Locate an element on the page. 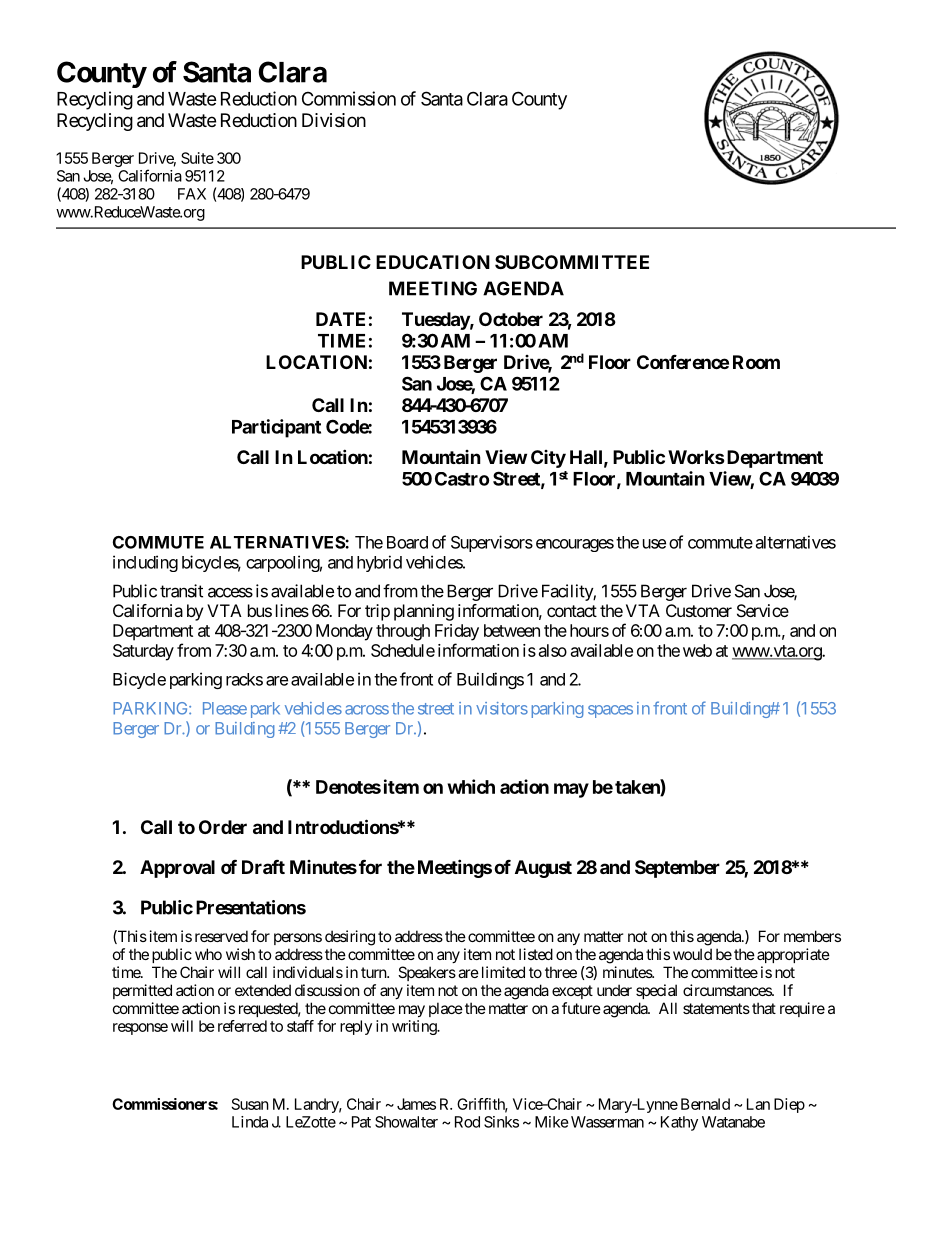 The height and width of the page is (1233, 952). City is located at coordinates (548, 459).
